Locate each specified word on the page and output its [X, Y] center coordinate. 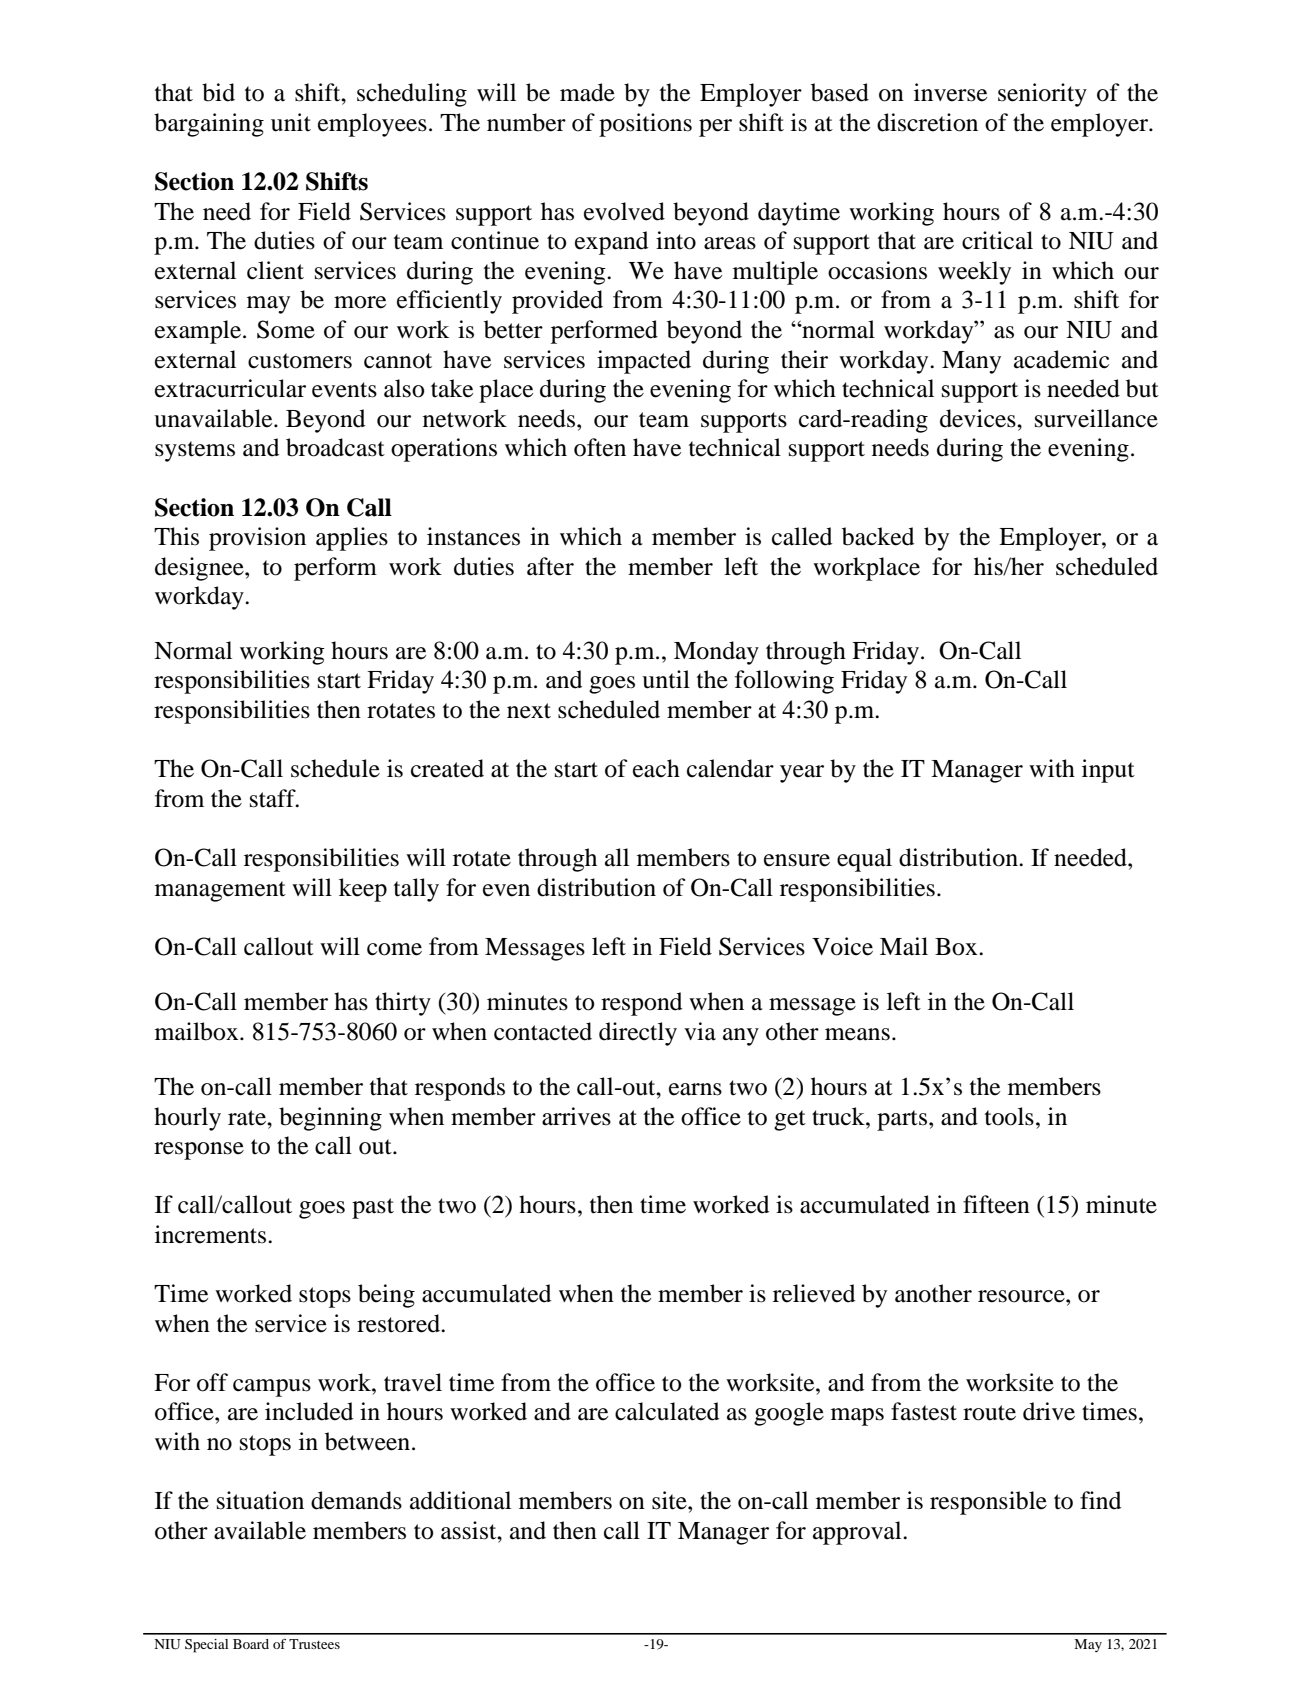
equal [864, 860]
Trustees [314, 1644]
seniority [1042, 95]
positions [645, 125]
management [220, 891]
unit [291, 122]
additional [460, 1500]
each [656, 768]
